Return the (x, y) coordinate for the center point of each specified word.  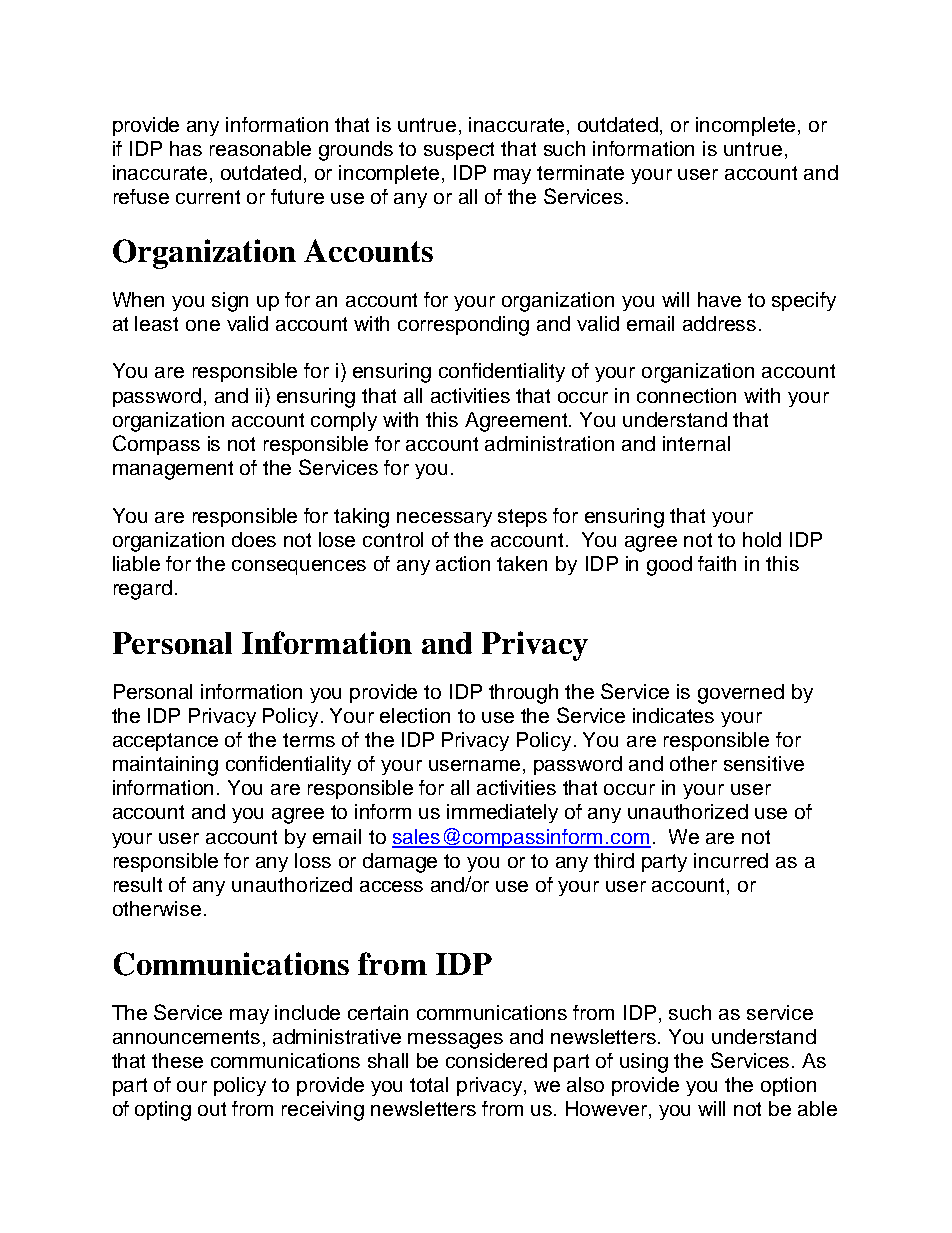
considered (496, 1060)
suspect (459, 151)
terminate (580, 172)
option (788, 1086)
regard (143, 590)
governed (741, 694)
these (177, 1060)
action (463, 563)
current (208, 197)
